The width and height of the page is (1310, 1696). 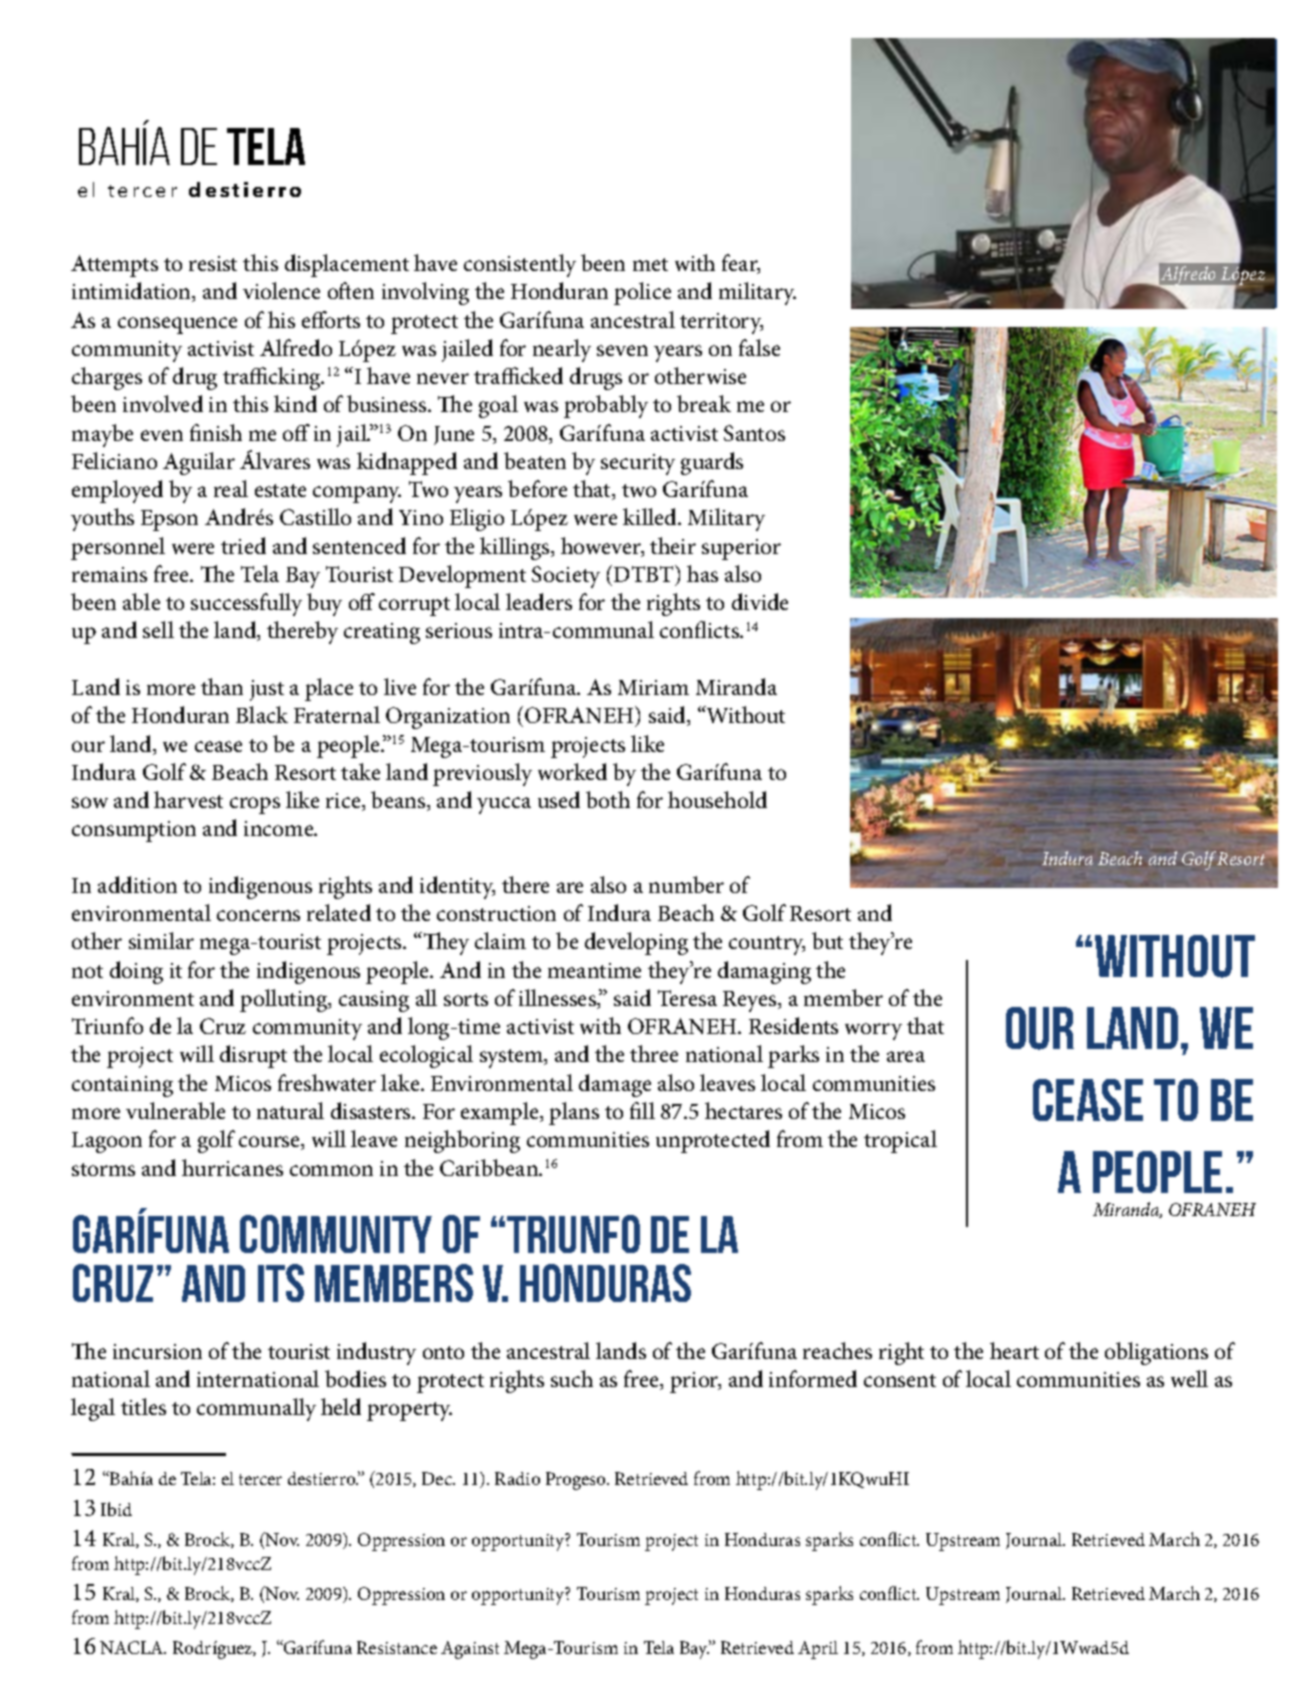 What do you see at coordinates (161, 940) in the page?
I see `similar` at bounding box center [161, 940].
